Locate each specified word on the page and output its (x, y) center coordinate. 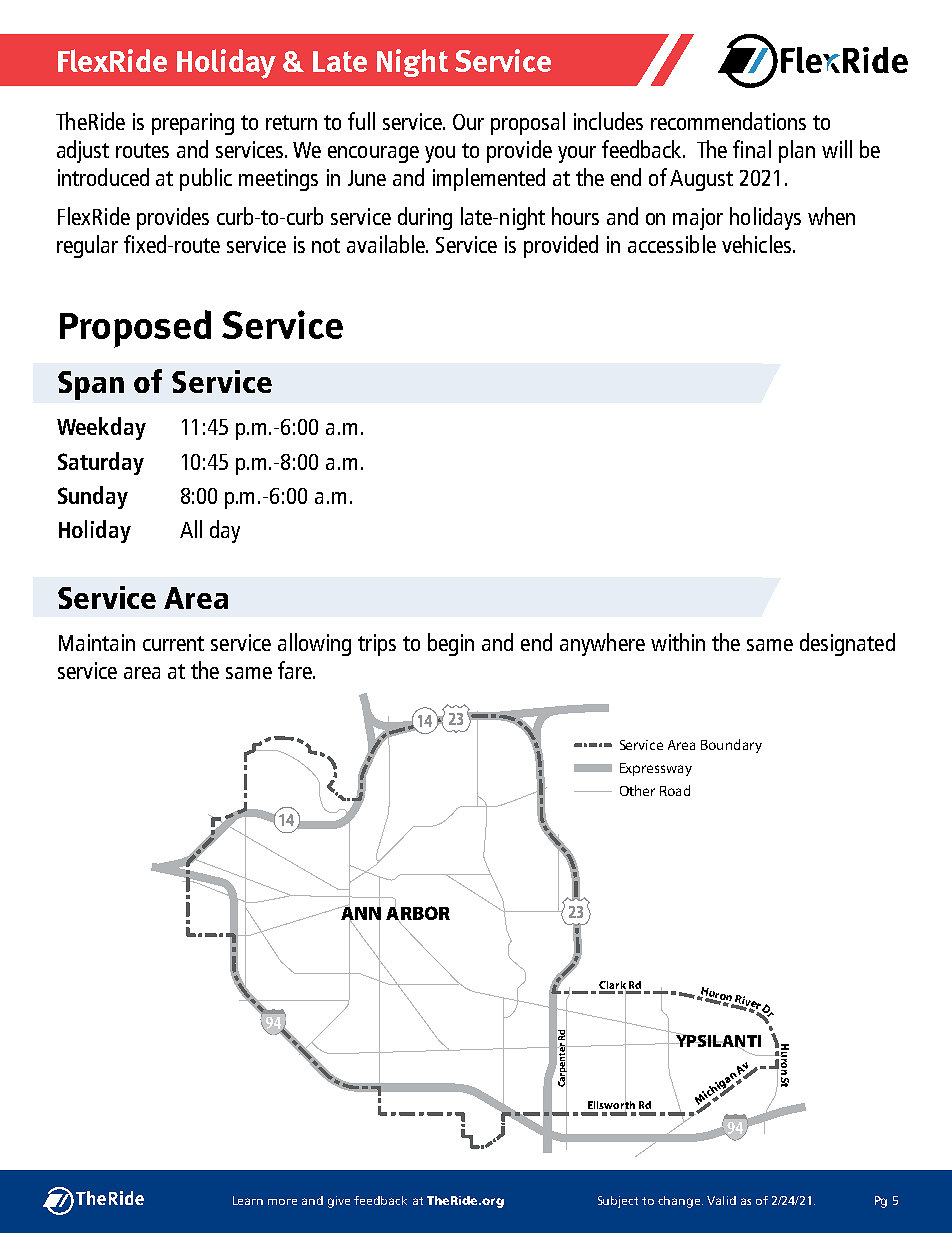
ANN (360, 913)
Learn (248, 1200)
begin (451, 644)
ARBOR (418, 913)
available (387, 244)
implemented (489, 179)
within (678, 642)
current (173, 643)
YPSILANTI (717, 1040)
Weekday (101, 428)
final (752, 149)
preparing (193, 124)
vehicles (756, 244)
